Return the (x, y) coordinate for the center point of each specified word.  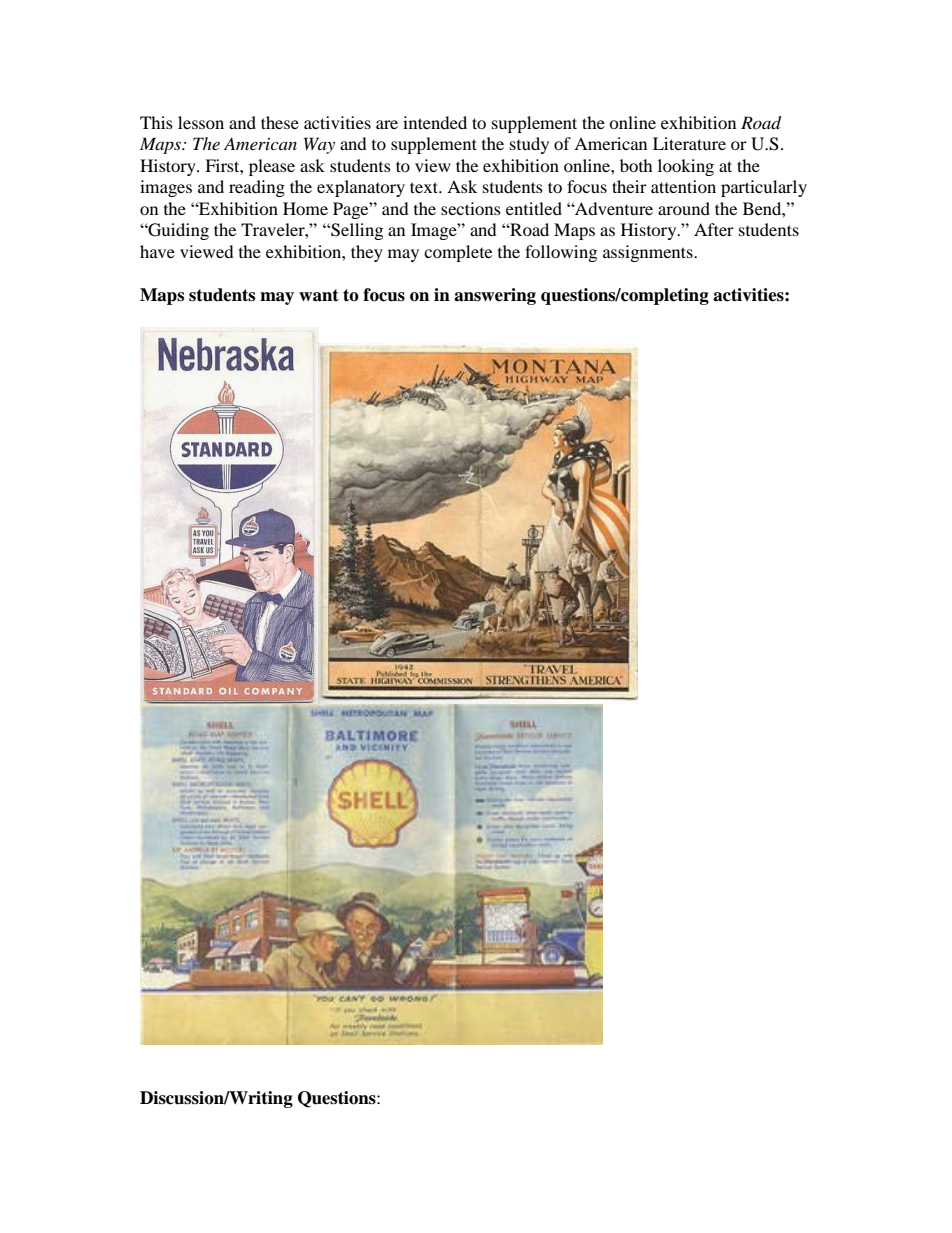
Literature (689, 143)
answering (495, 296)
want (319, 295)
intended (435, 122)
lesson (201, 122)
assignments (649, 253)
